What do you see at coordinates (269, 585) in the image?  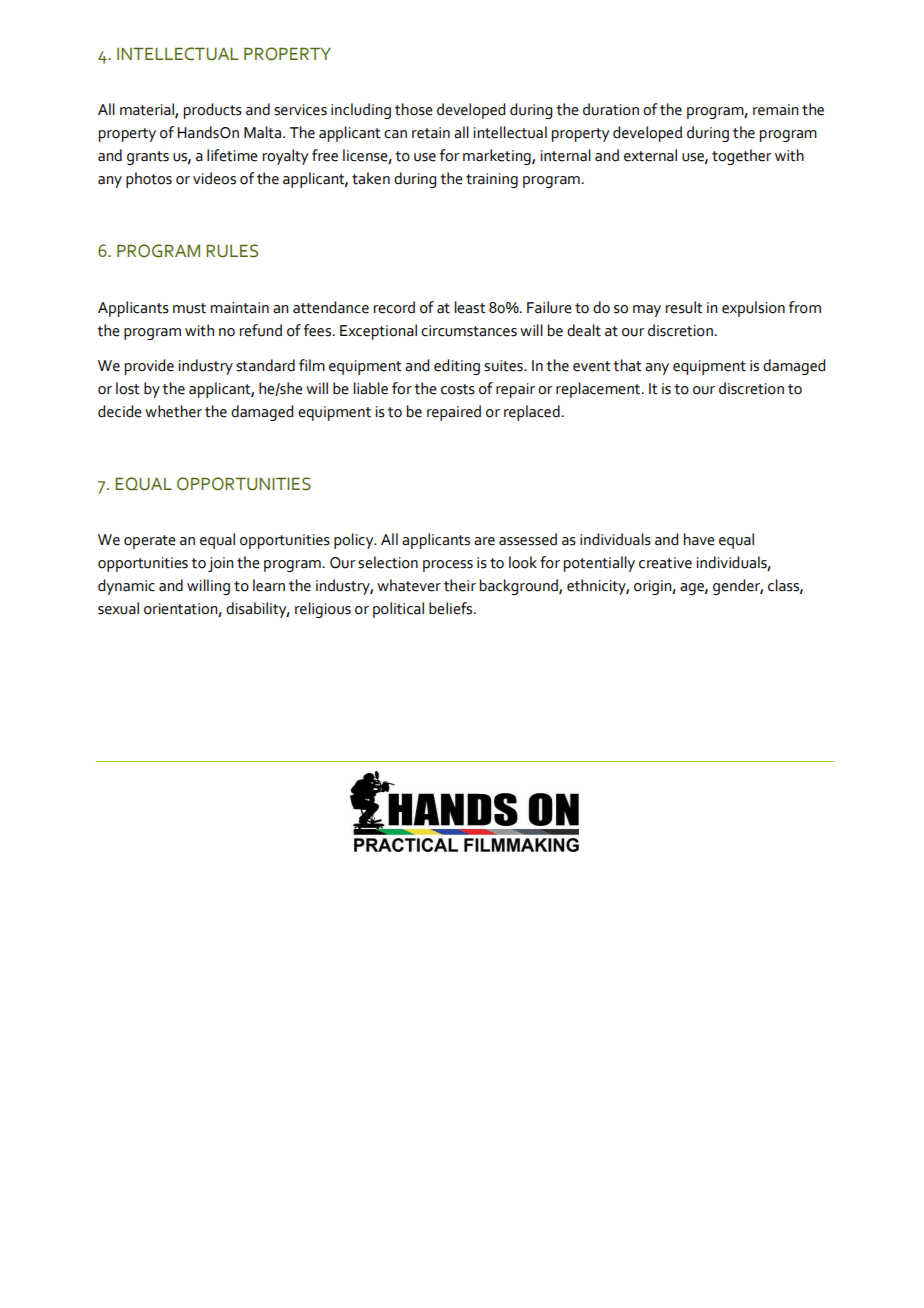 I see `learn` at bounding box center [269, 585].
